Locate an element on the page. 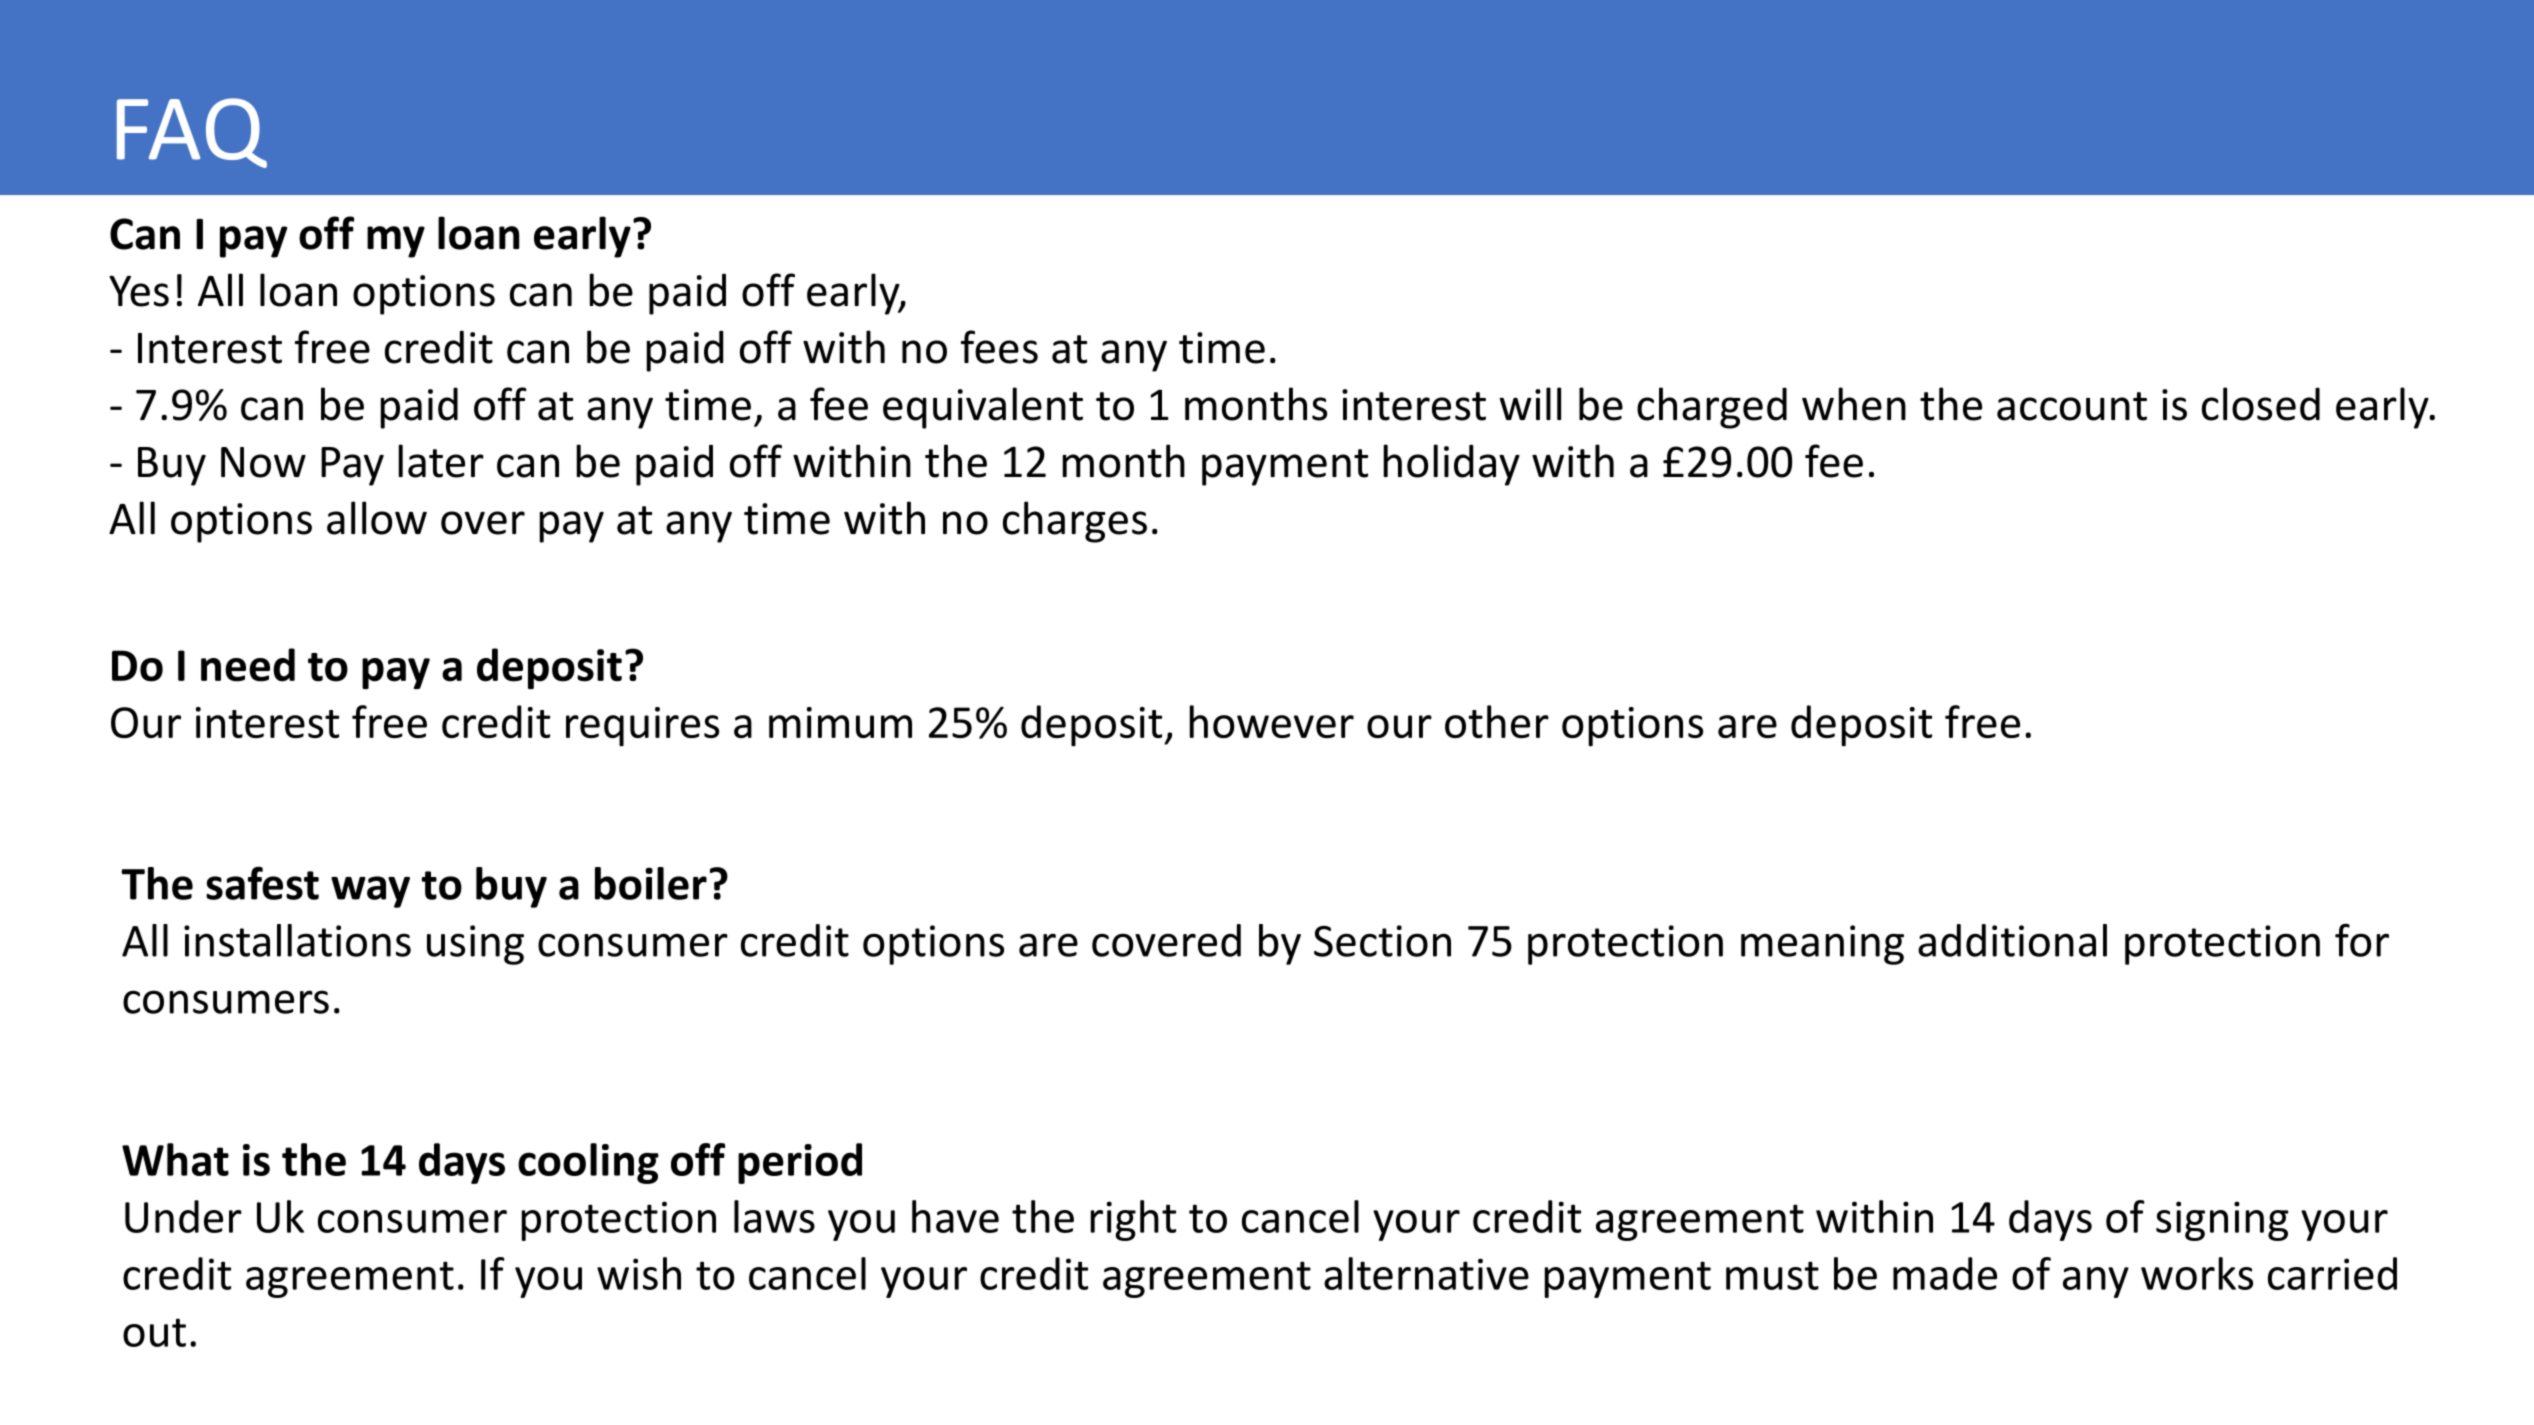 The height and width of the document is (1425, 2534). Section is located at coordinates (1382, 941).
